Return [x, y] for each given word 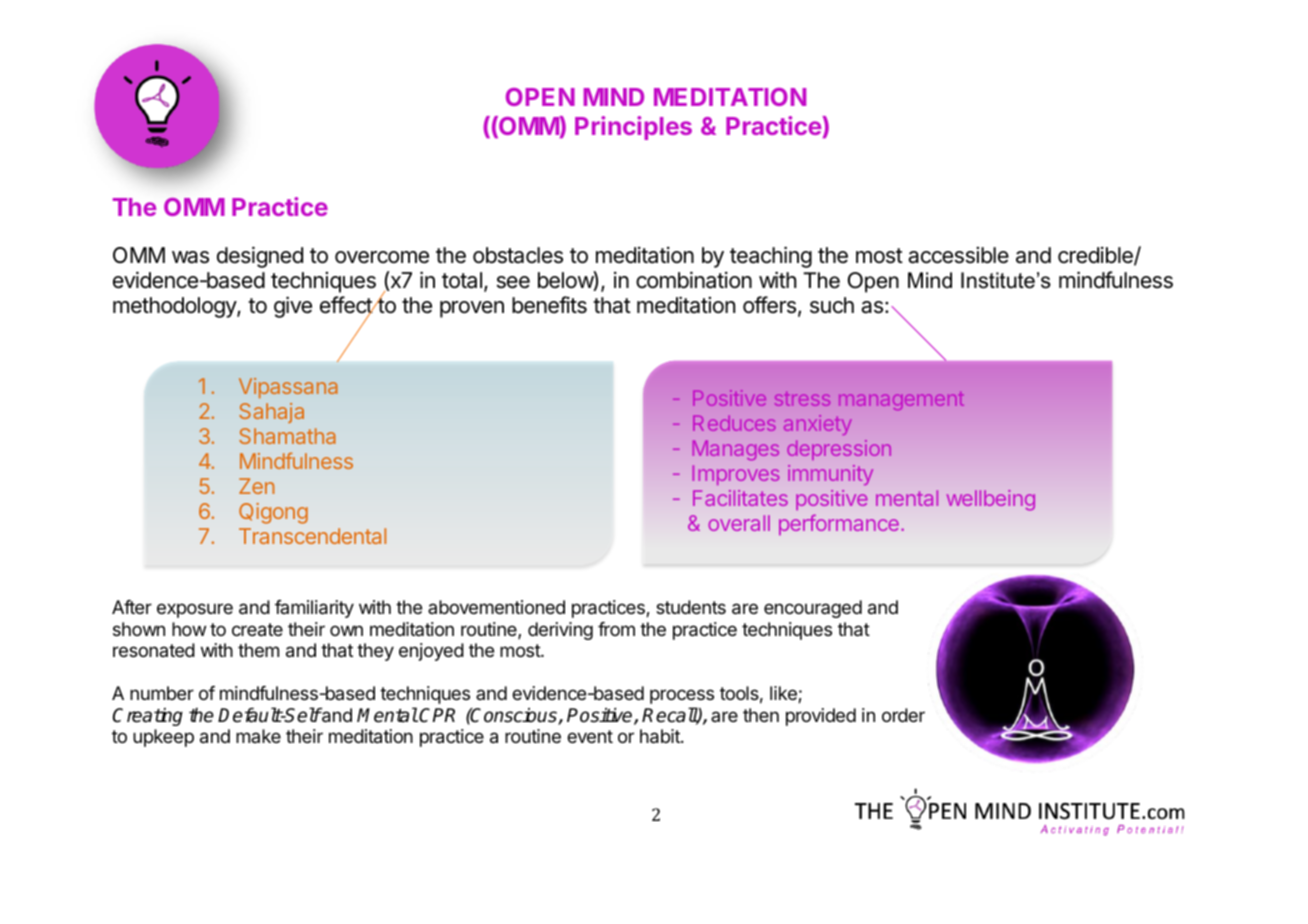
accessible [958, 255]
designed [260, 257]
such [832, 305]
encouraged [813, 609]
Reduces [734, 423]
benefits [549, 305]
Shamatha [287, 436]
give [293, 307]
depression [839, 450]
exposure [195, 610]
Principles [633, 128]
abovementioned [496, 607]
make [258, 736]
